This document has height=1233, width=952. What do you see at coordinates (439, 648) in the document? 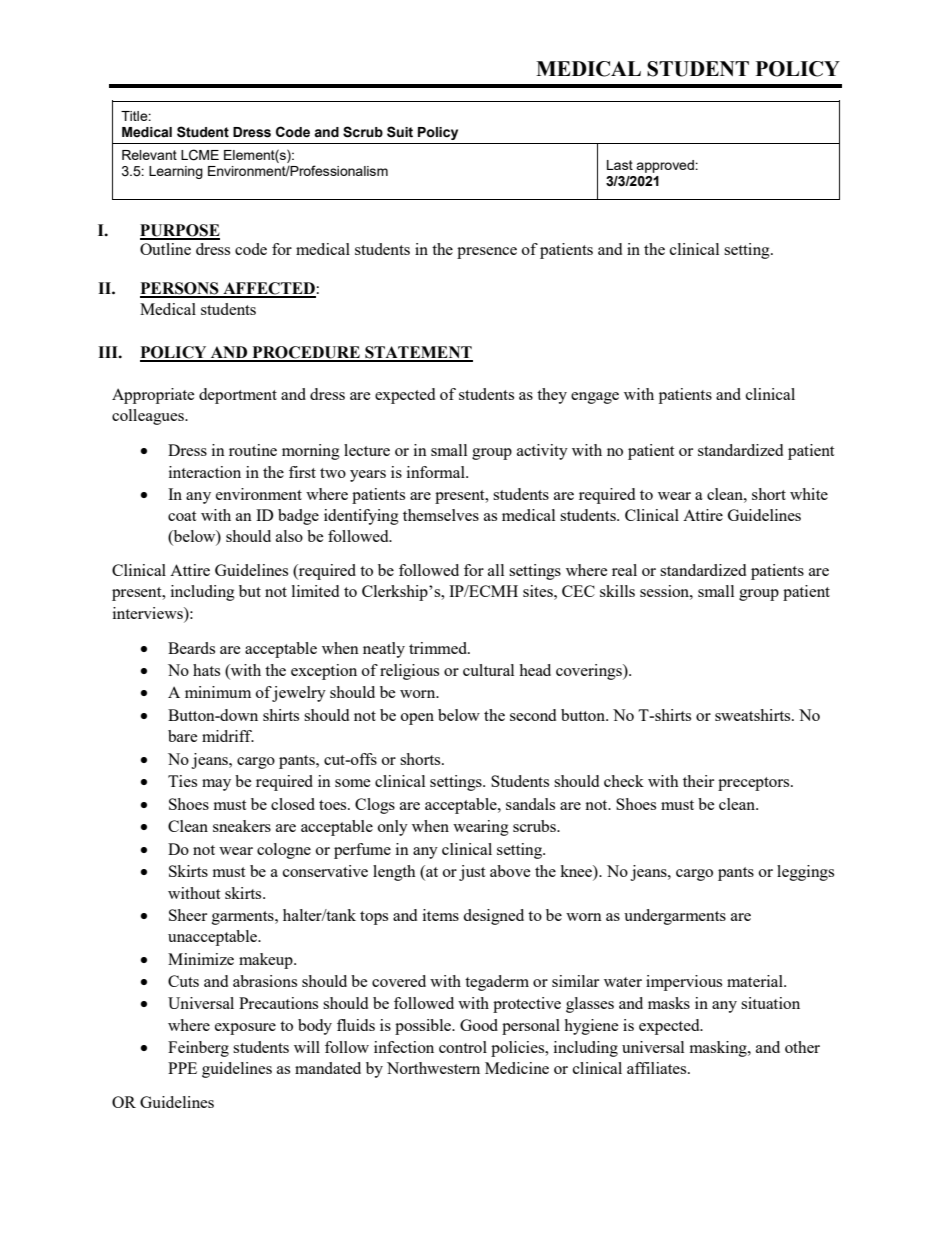
I see `trimmed` at bounding box center [439, 648].
